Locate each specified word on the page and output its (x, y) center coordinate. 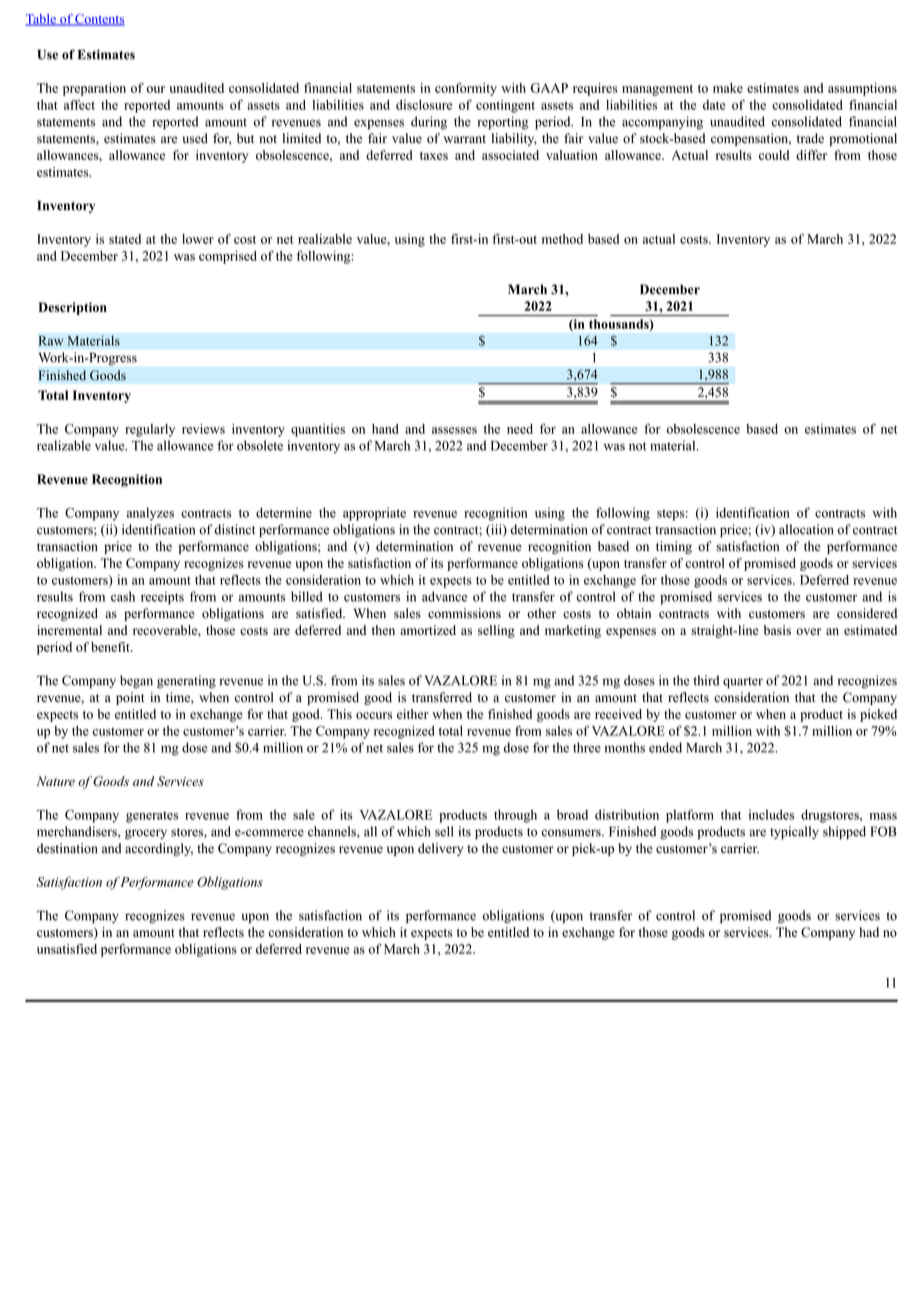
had (869, 932)
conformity (466, 89)
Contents (99, 20)
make (728, 88)
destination (67, 848)
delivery (440, 849)
